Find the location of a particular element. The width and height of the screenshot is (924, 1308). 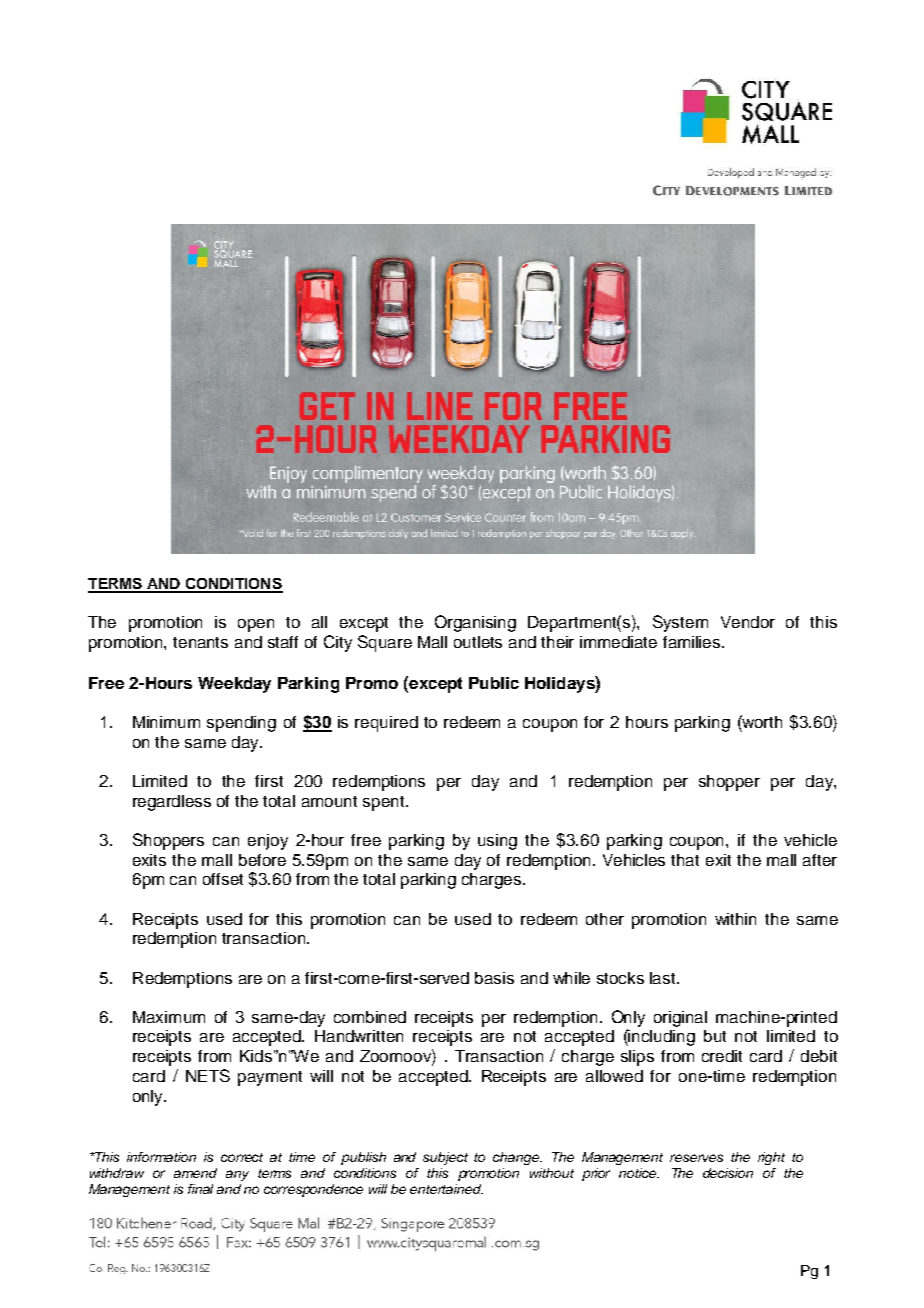

outlets is located at coordinates (478, 642).
